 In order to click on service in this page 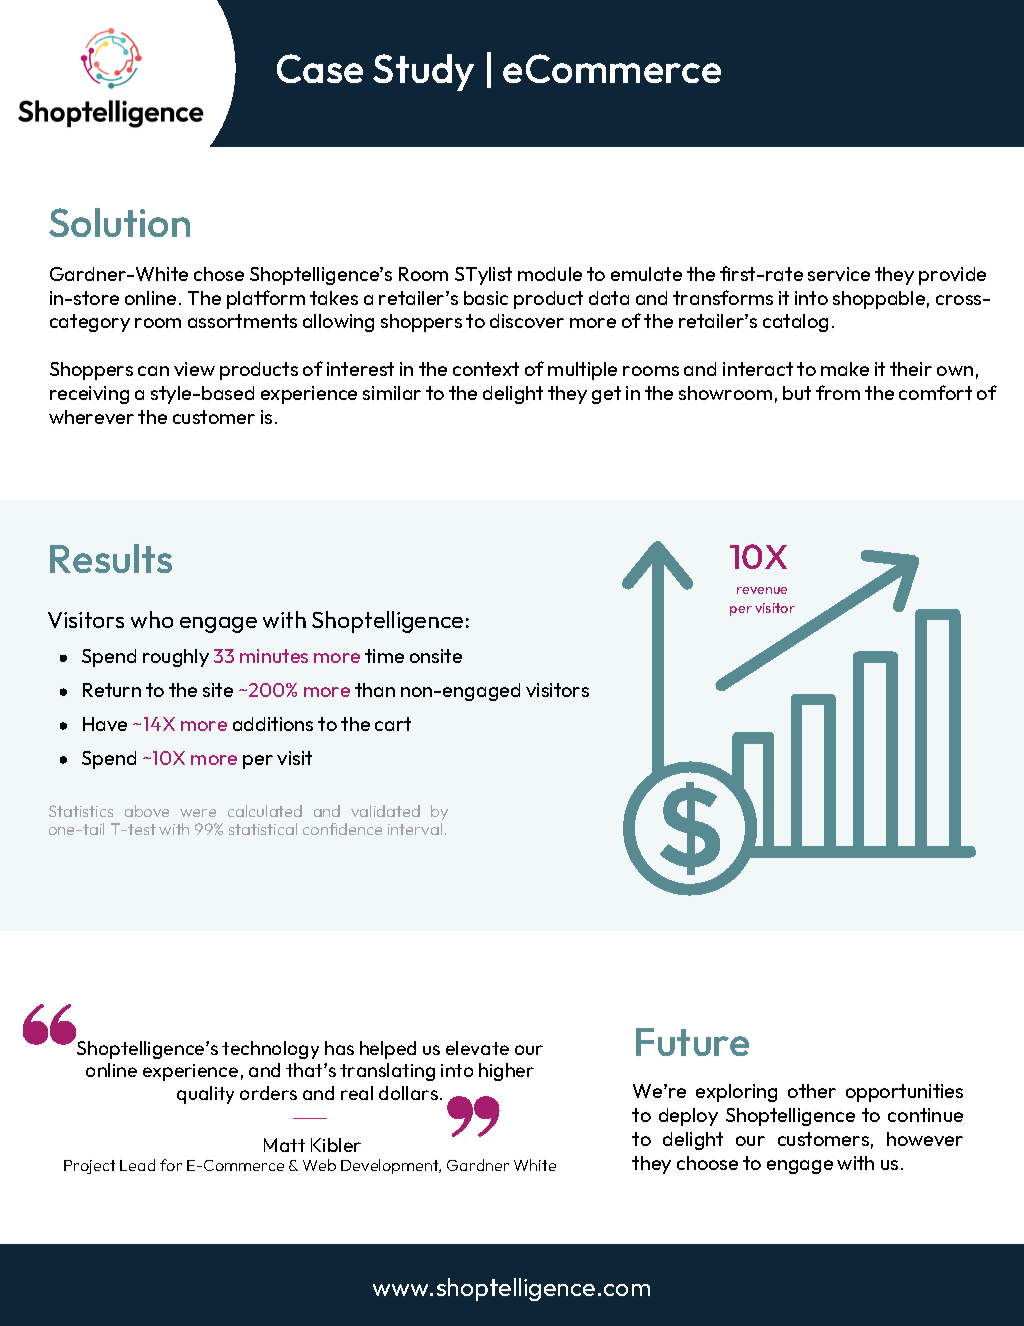, I will do `click(839, 274)`.
